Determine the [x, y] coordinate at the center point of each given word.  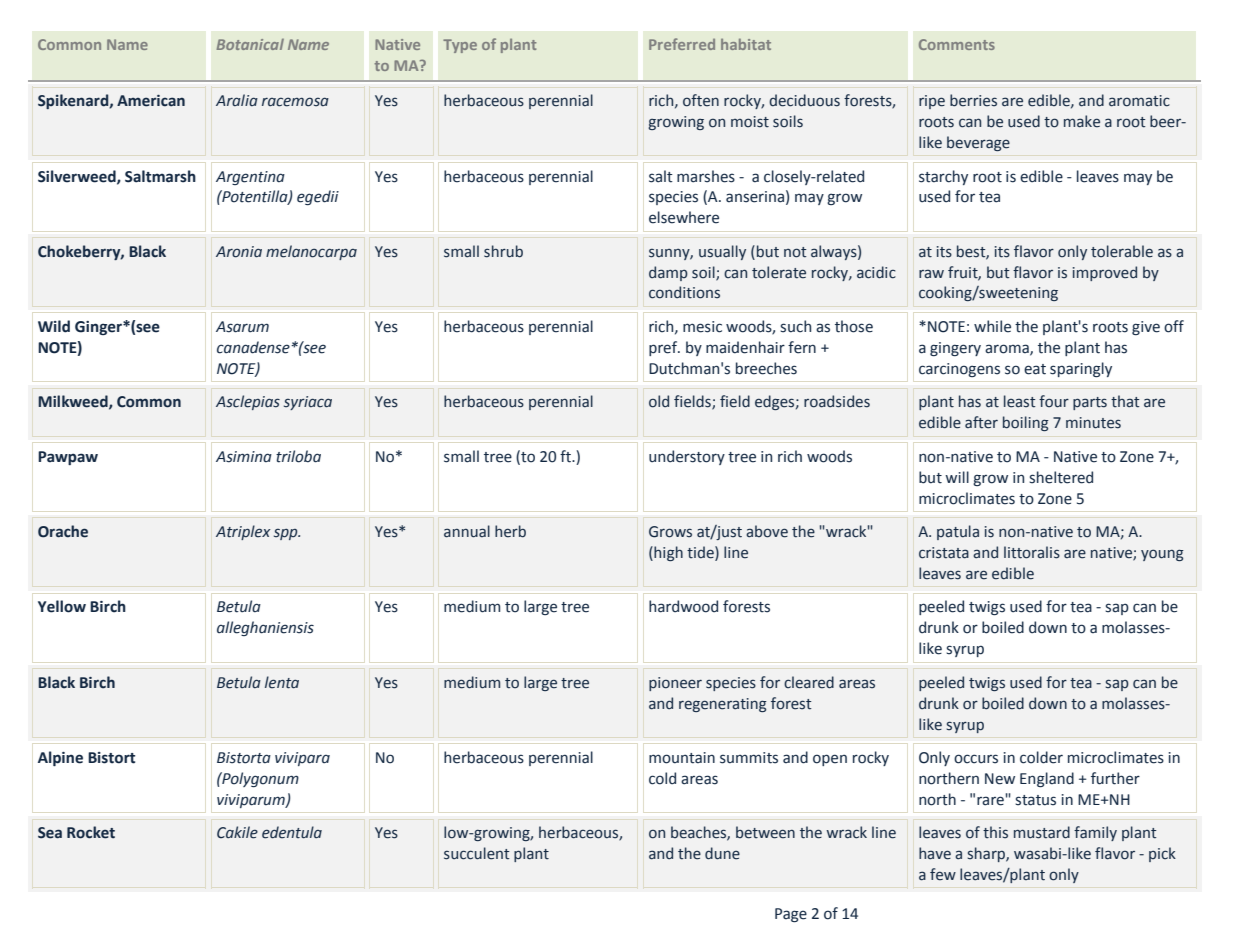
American [151, 101]
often [701, 100]
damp [668, 273]
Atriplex [243, 532]
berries [973, 100]
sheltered [1061, 477]
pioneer [675, 684]
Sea [50, 833]
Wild [54, 326]
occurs [976, 759]
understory [687, 457]
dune [722, 853]
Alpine [60, 758]
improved [1105, 273]
